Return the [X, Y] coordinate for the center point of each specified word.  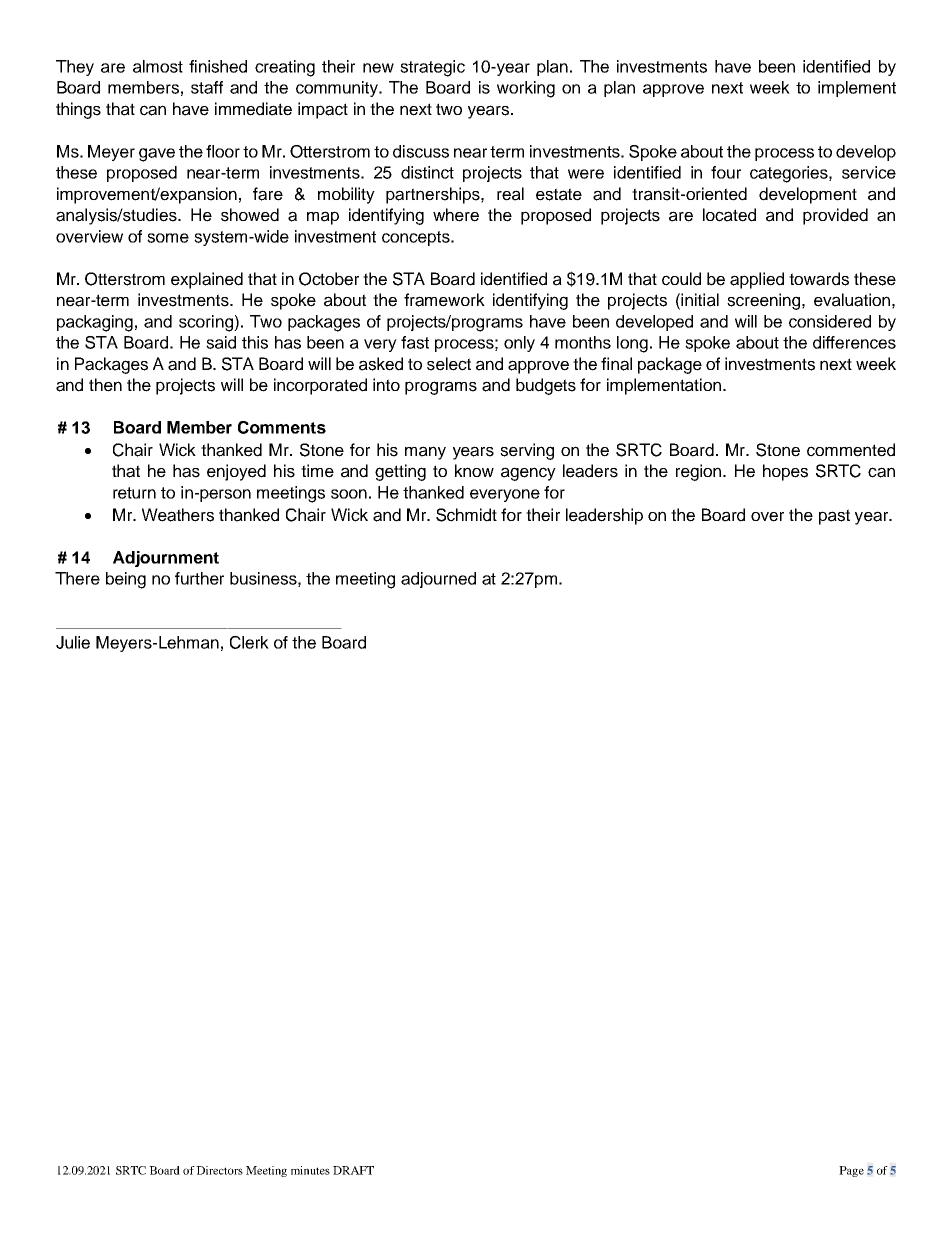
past [834, 517]
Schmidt [466, 515]
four [726, 172]
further [199, 578]
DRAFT [353, 1170]
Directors [219, 1170]
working [526, 89]
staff [207, 87]
